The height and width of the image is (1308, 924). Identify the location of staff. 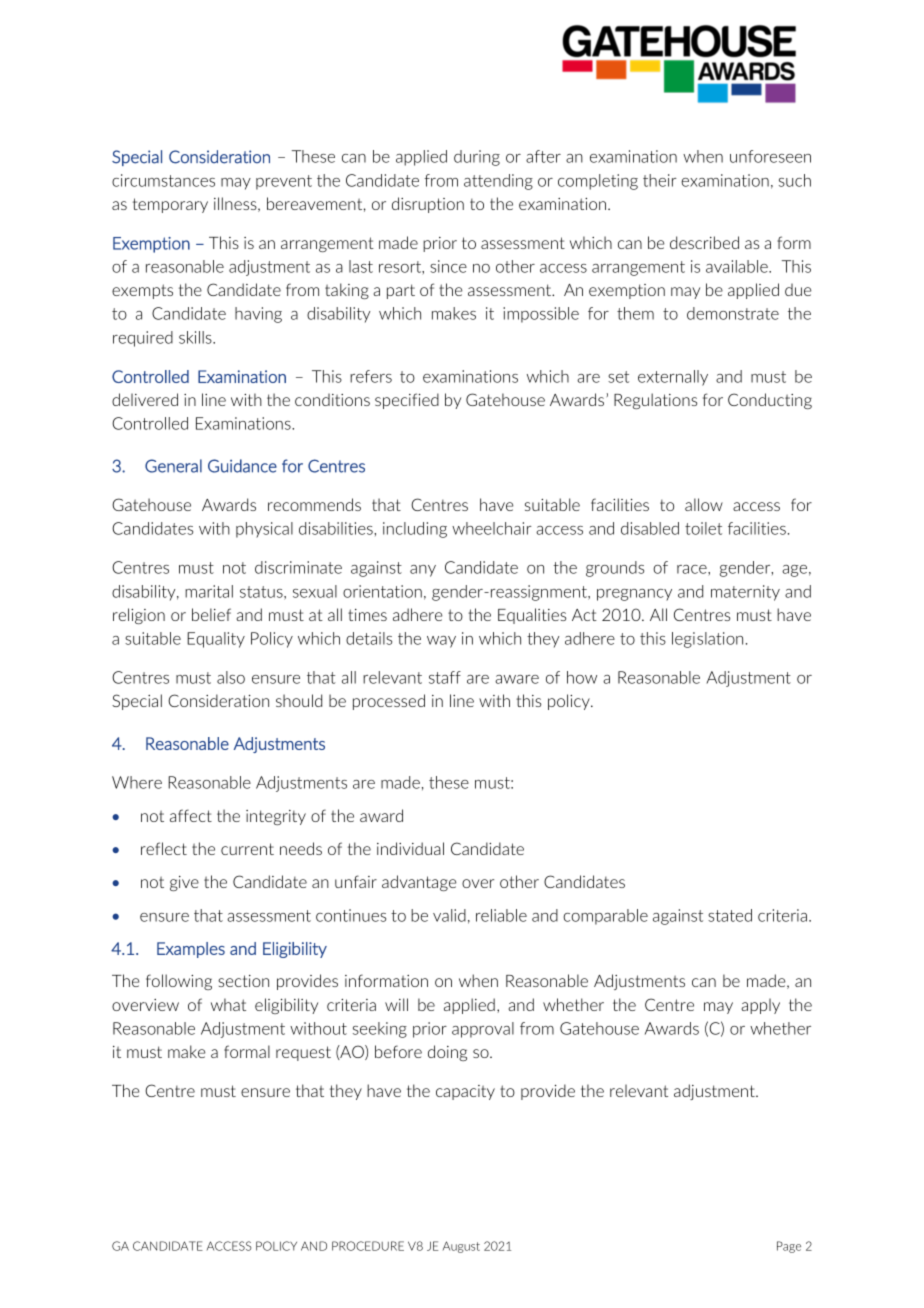
(445, 677).
